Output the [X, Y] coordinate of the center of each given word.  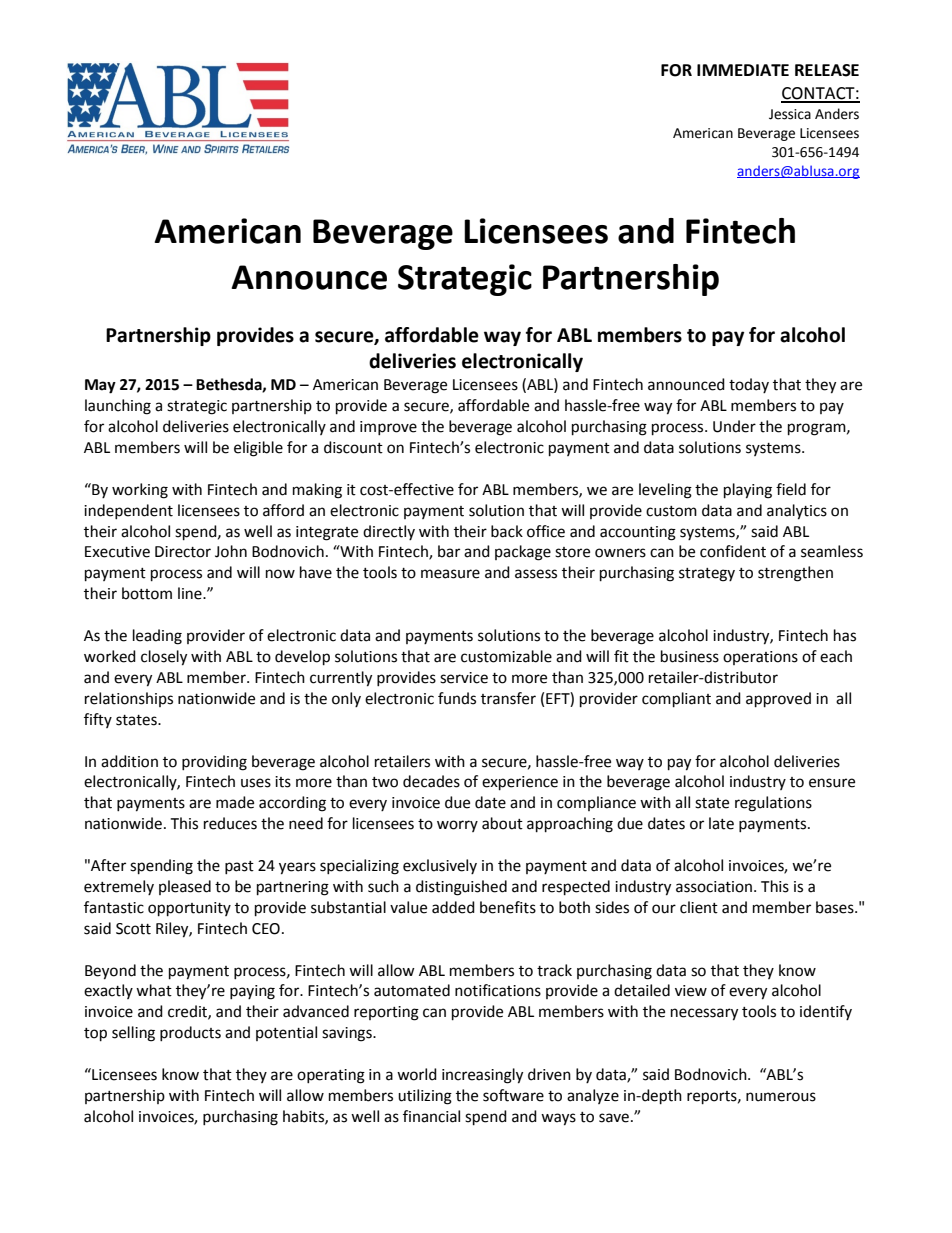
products [190, 1033]
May [100, 386]
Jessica [790, 114]
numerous [781, 1097]
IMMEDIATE [743, 70]
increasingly [482, 1076]
